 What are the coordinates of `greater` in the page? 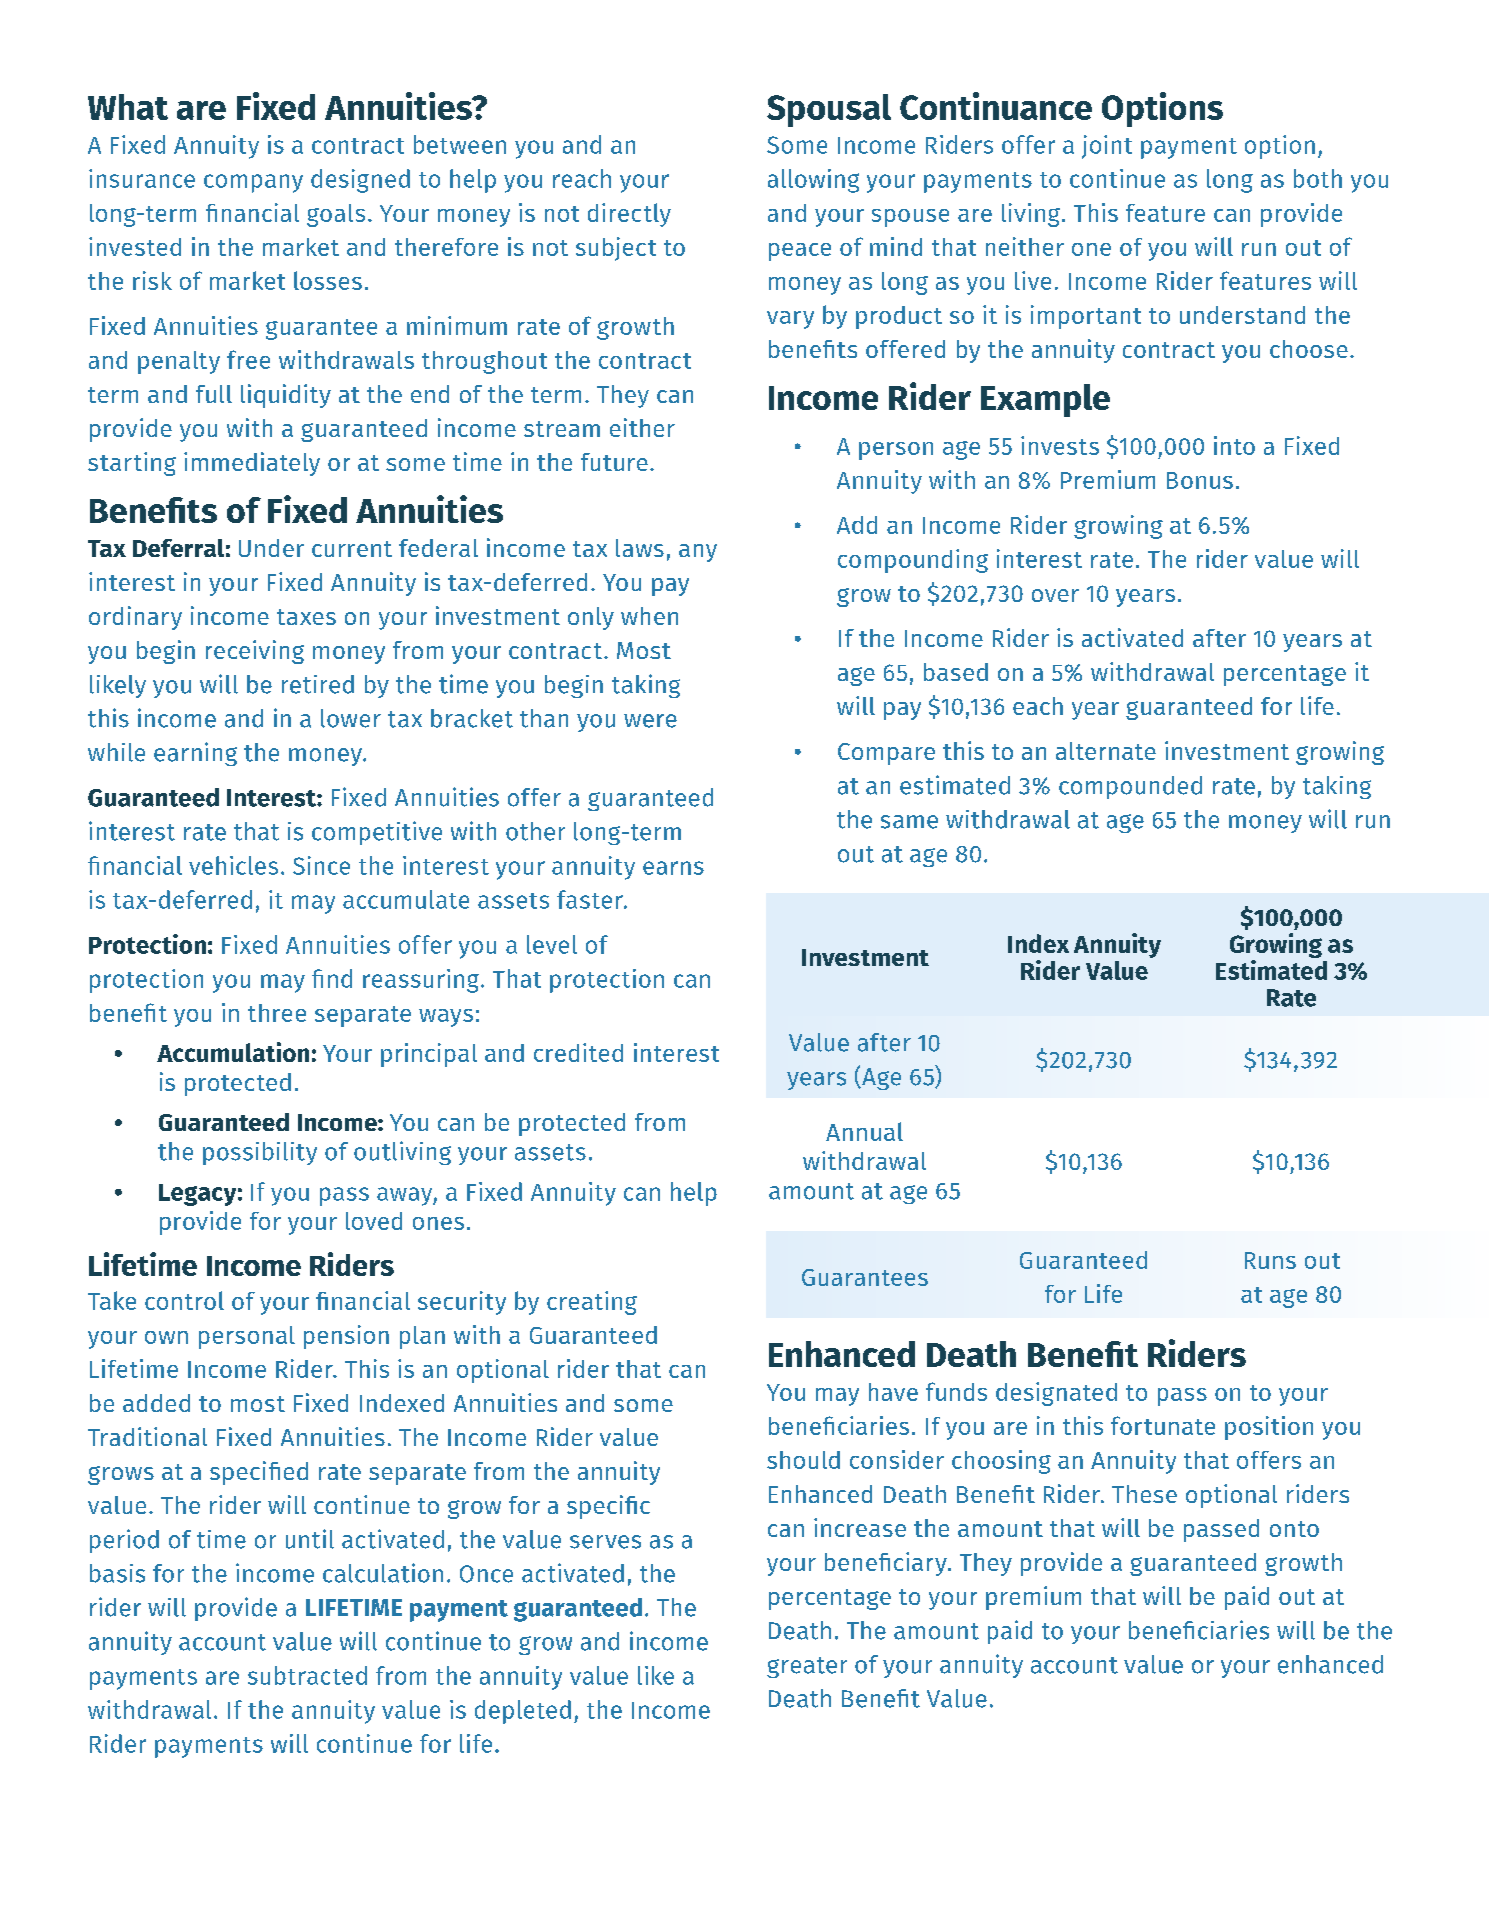 It's located at (807, 1667).
